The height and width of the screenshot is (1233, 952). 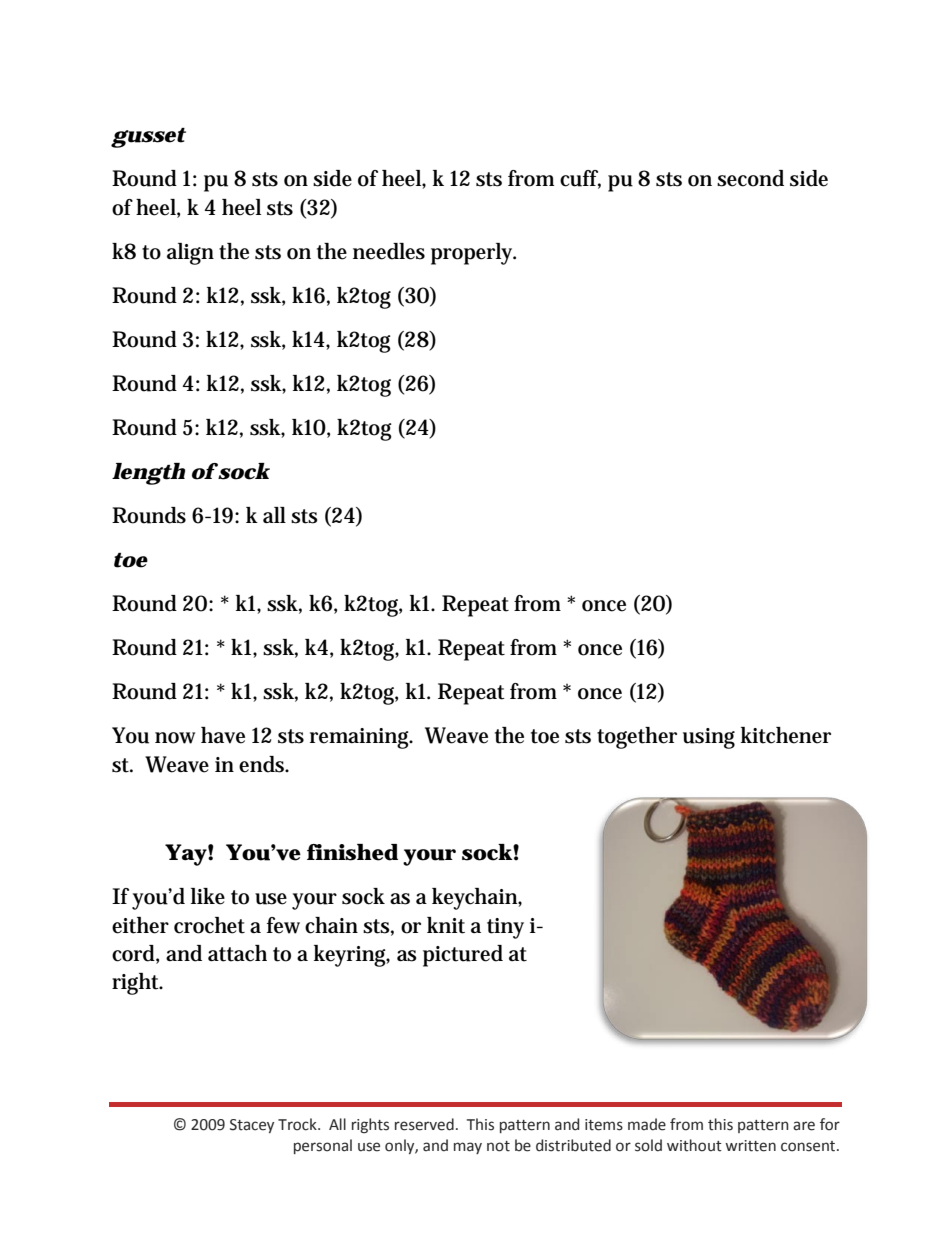 I want to click on have, so click(x=223, y=735).
